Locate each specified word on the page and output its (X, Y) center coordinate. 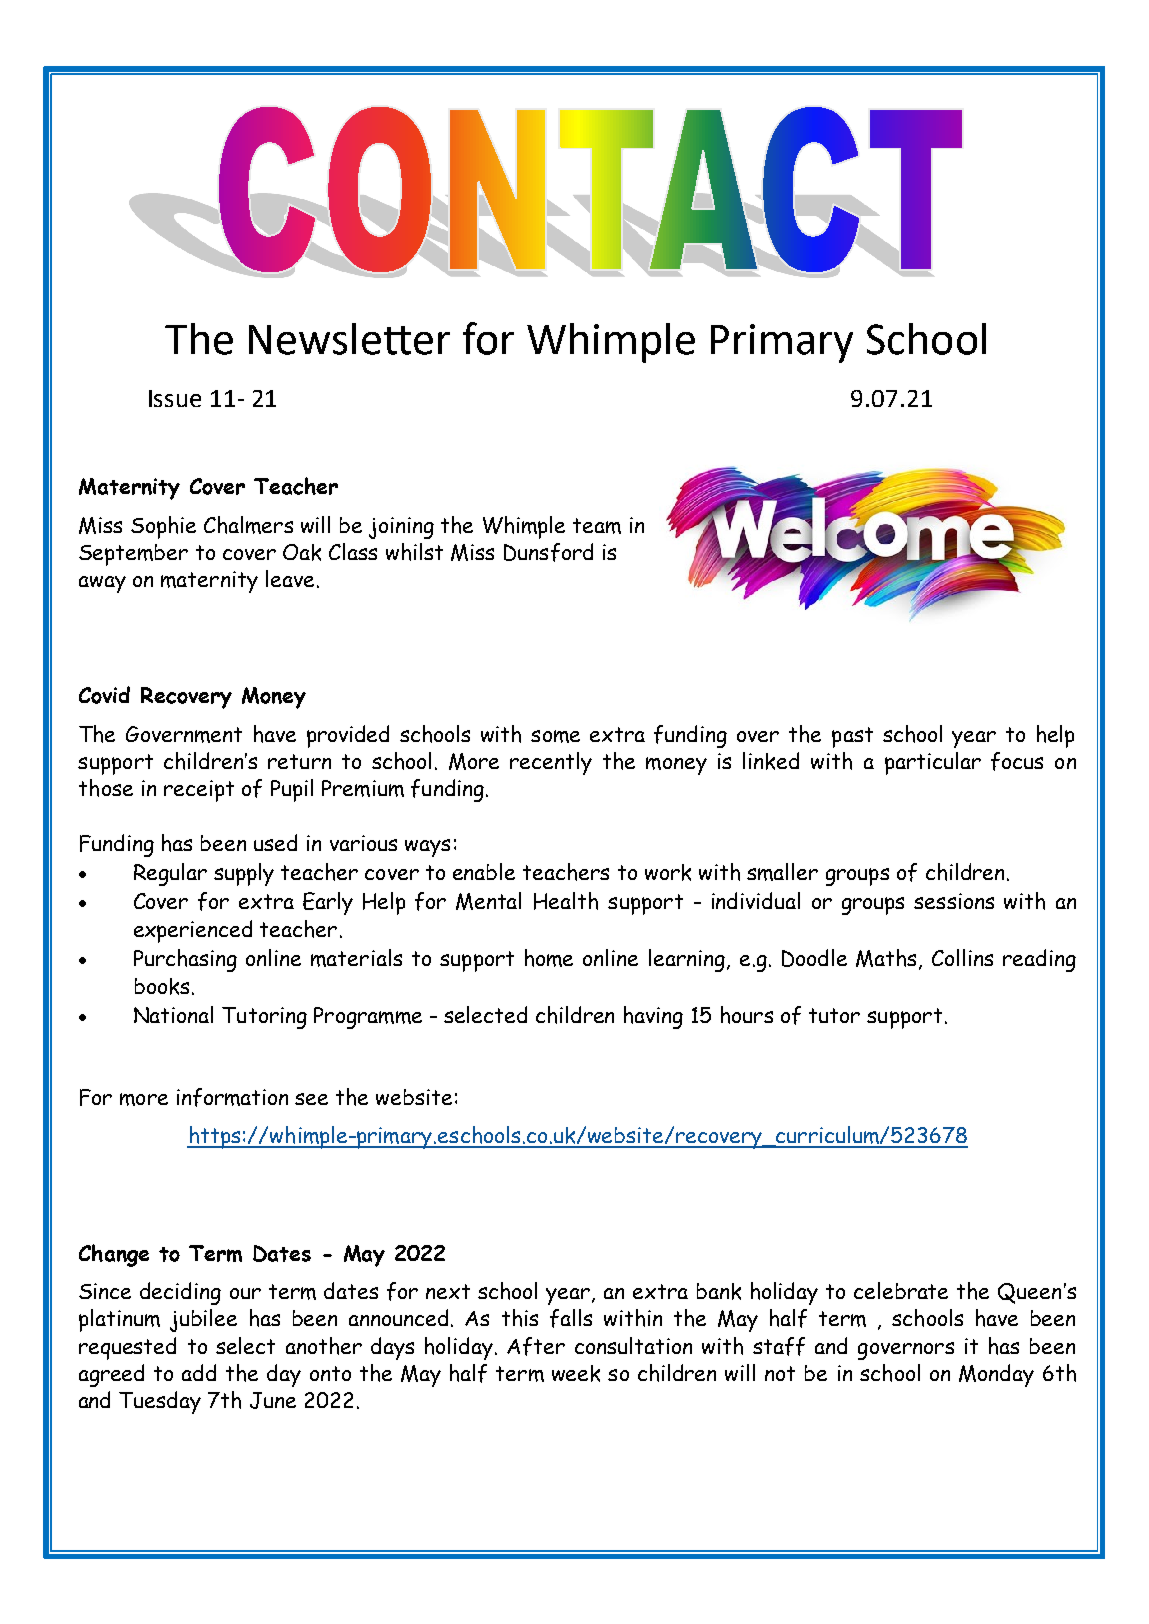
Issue (175, 398)
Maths (888, 959)
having (653, 1017)
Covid (104, 695)
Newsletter (349, 339)
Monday (996, 1375)
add (199, 1372)
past (852, 737)
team (597, 526)
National (173, 1014)
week (576, 1373)
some (555, 736)
